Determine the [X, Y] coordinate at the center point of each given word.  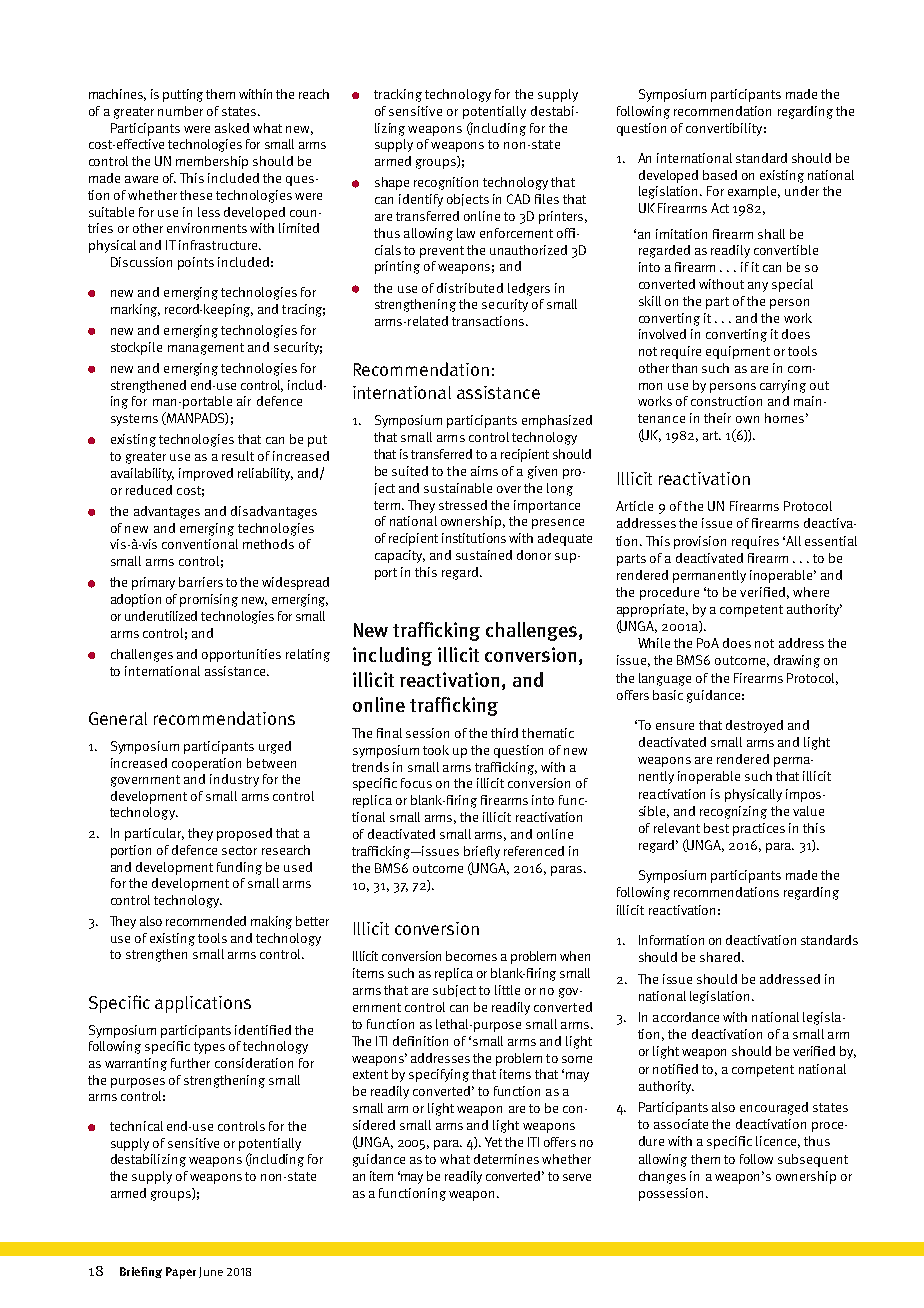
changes [662, 1177]
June [211, 1272]
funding [239, 868]
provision [700, 542]
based [720, 175]
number [180, 111]
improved [206, 474]
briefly [482, 852]
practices [759, 829]
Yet [493, 1142]
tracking [398, 95]
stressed [463, 505]
